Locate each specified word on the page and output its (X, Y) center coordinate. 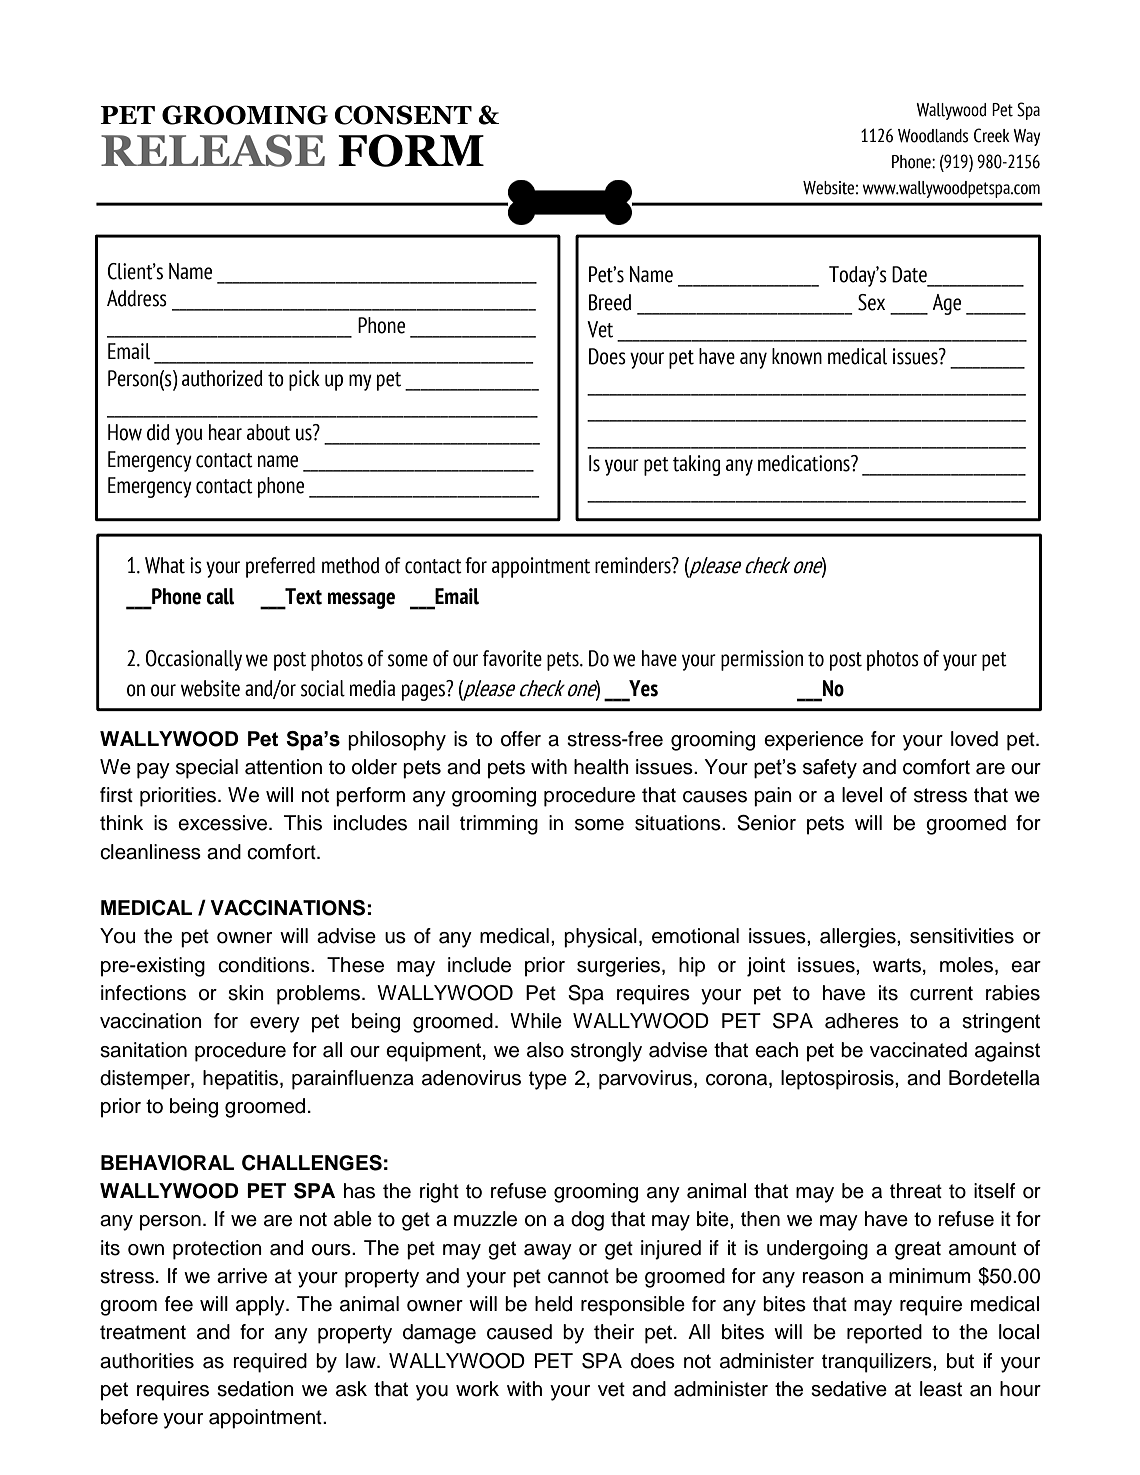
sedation (255, 1389)
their (614, 1332)
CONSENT (403, 115)
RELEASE (213, 150)
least (941, 1389)
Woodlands (933, 136)
